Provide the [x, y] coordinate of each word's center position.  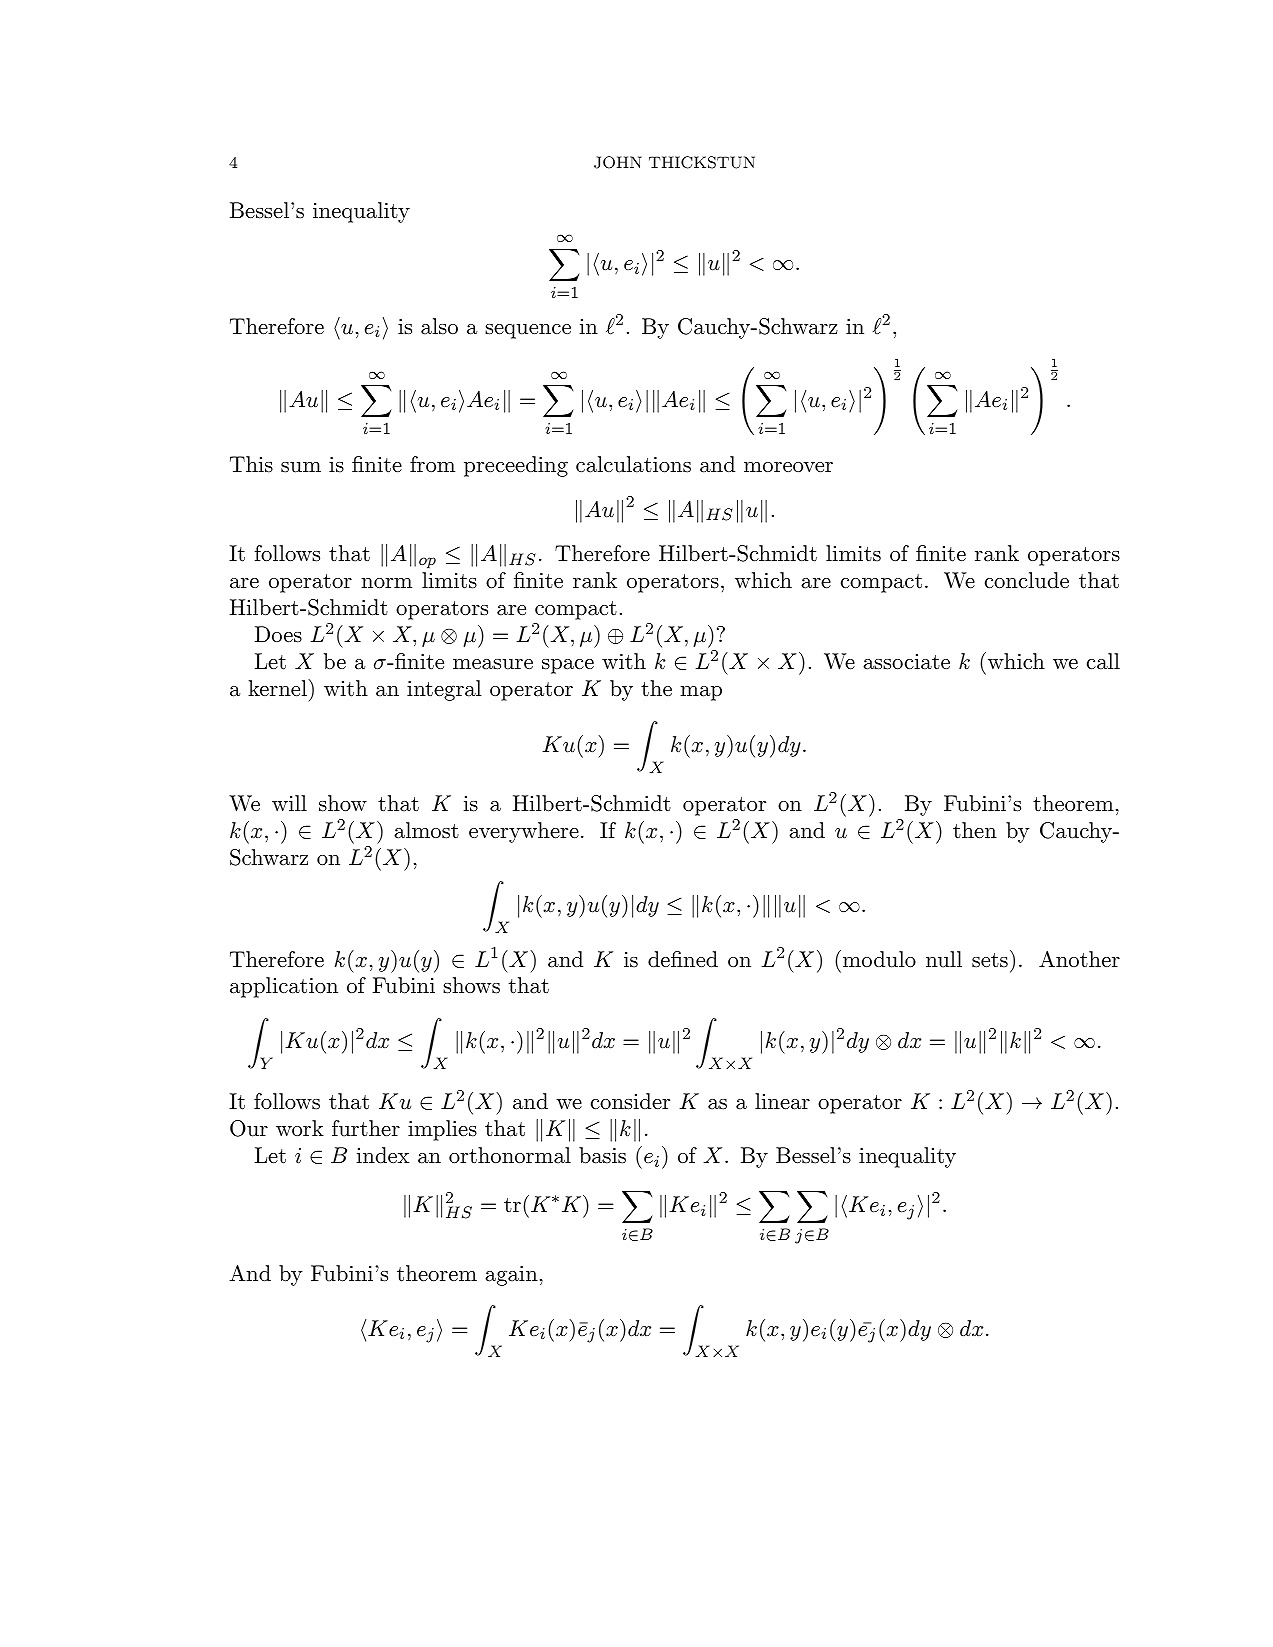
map [701, 693]
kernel [278, 688]
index [383, 1155]
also [439, 326]
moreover [788, 467]
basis [602, 1155]
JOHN [618, 162]
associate [906, 662]
